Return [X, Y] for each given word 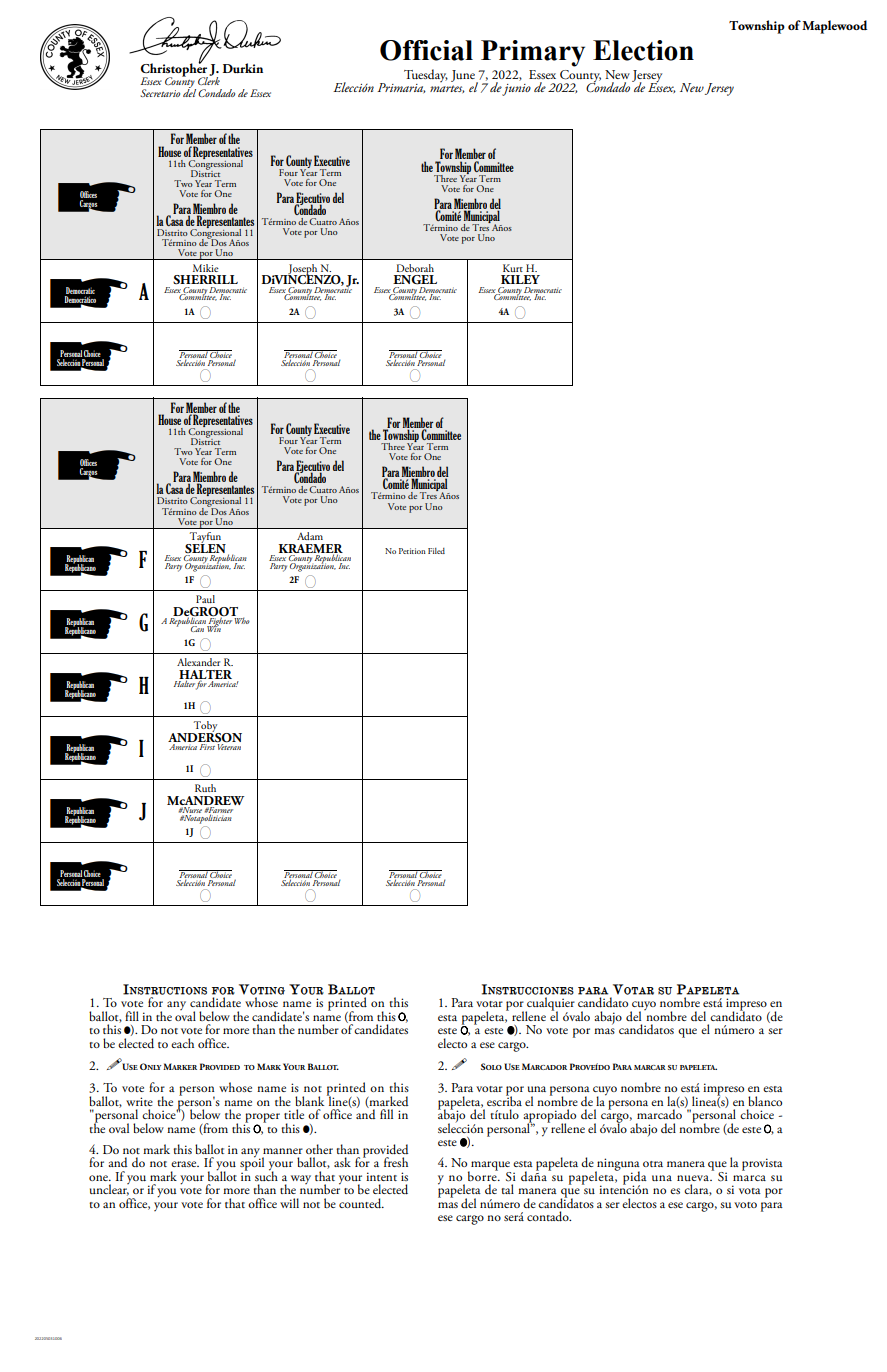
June [464, 77]
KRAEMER [311, 549]
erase [185, 1164]
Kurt [513, 268]
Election [643, 50]
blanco [765, 1101]
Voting [262, 989]
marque [490, 1167]
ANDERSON [205, 736]
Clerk [209, 80]
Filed [436, 551]
